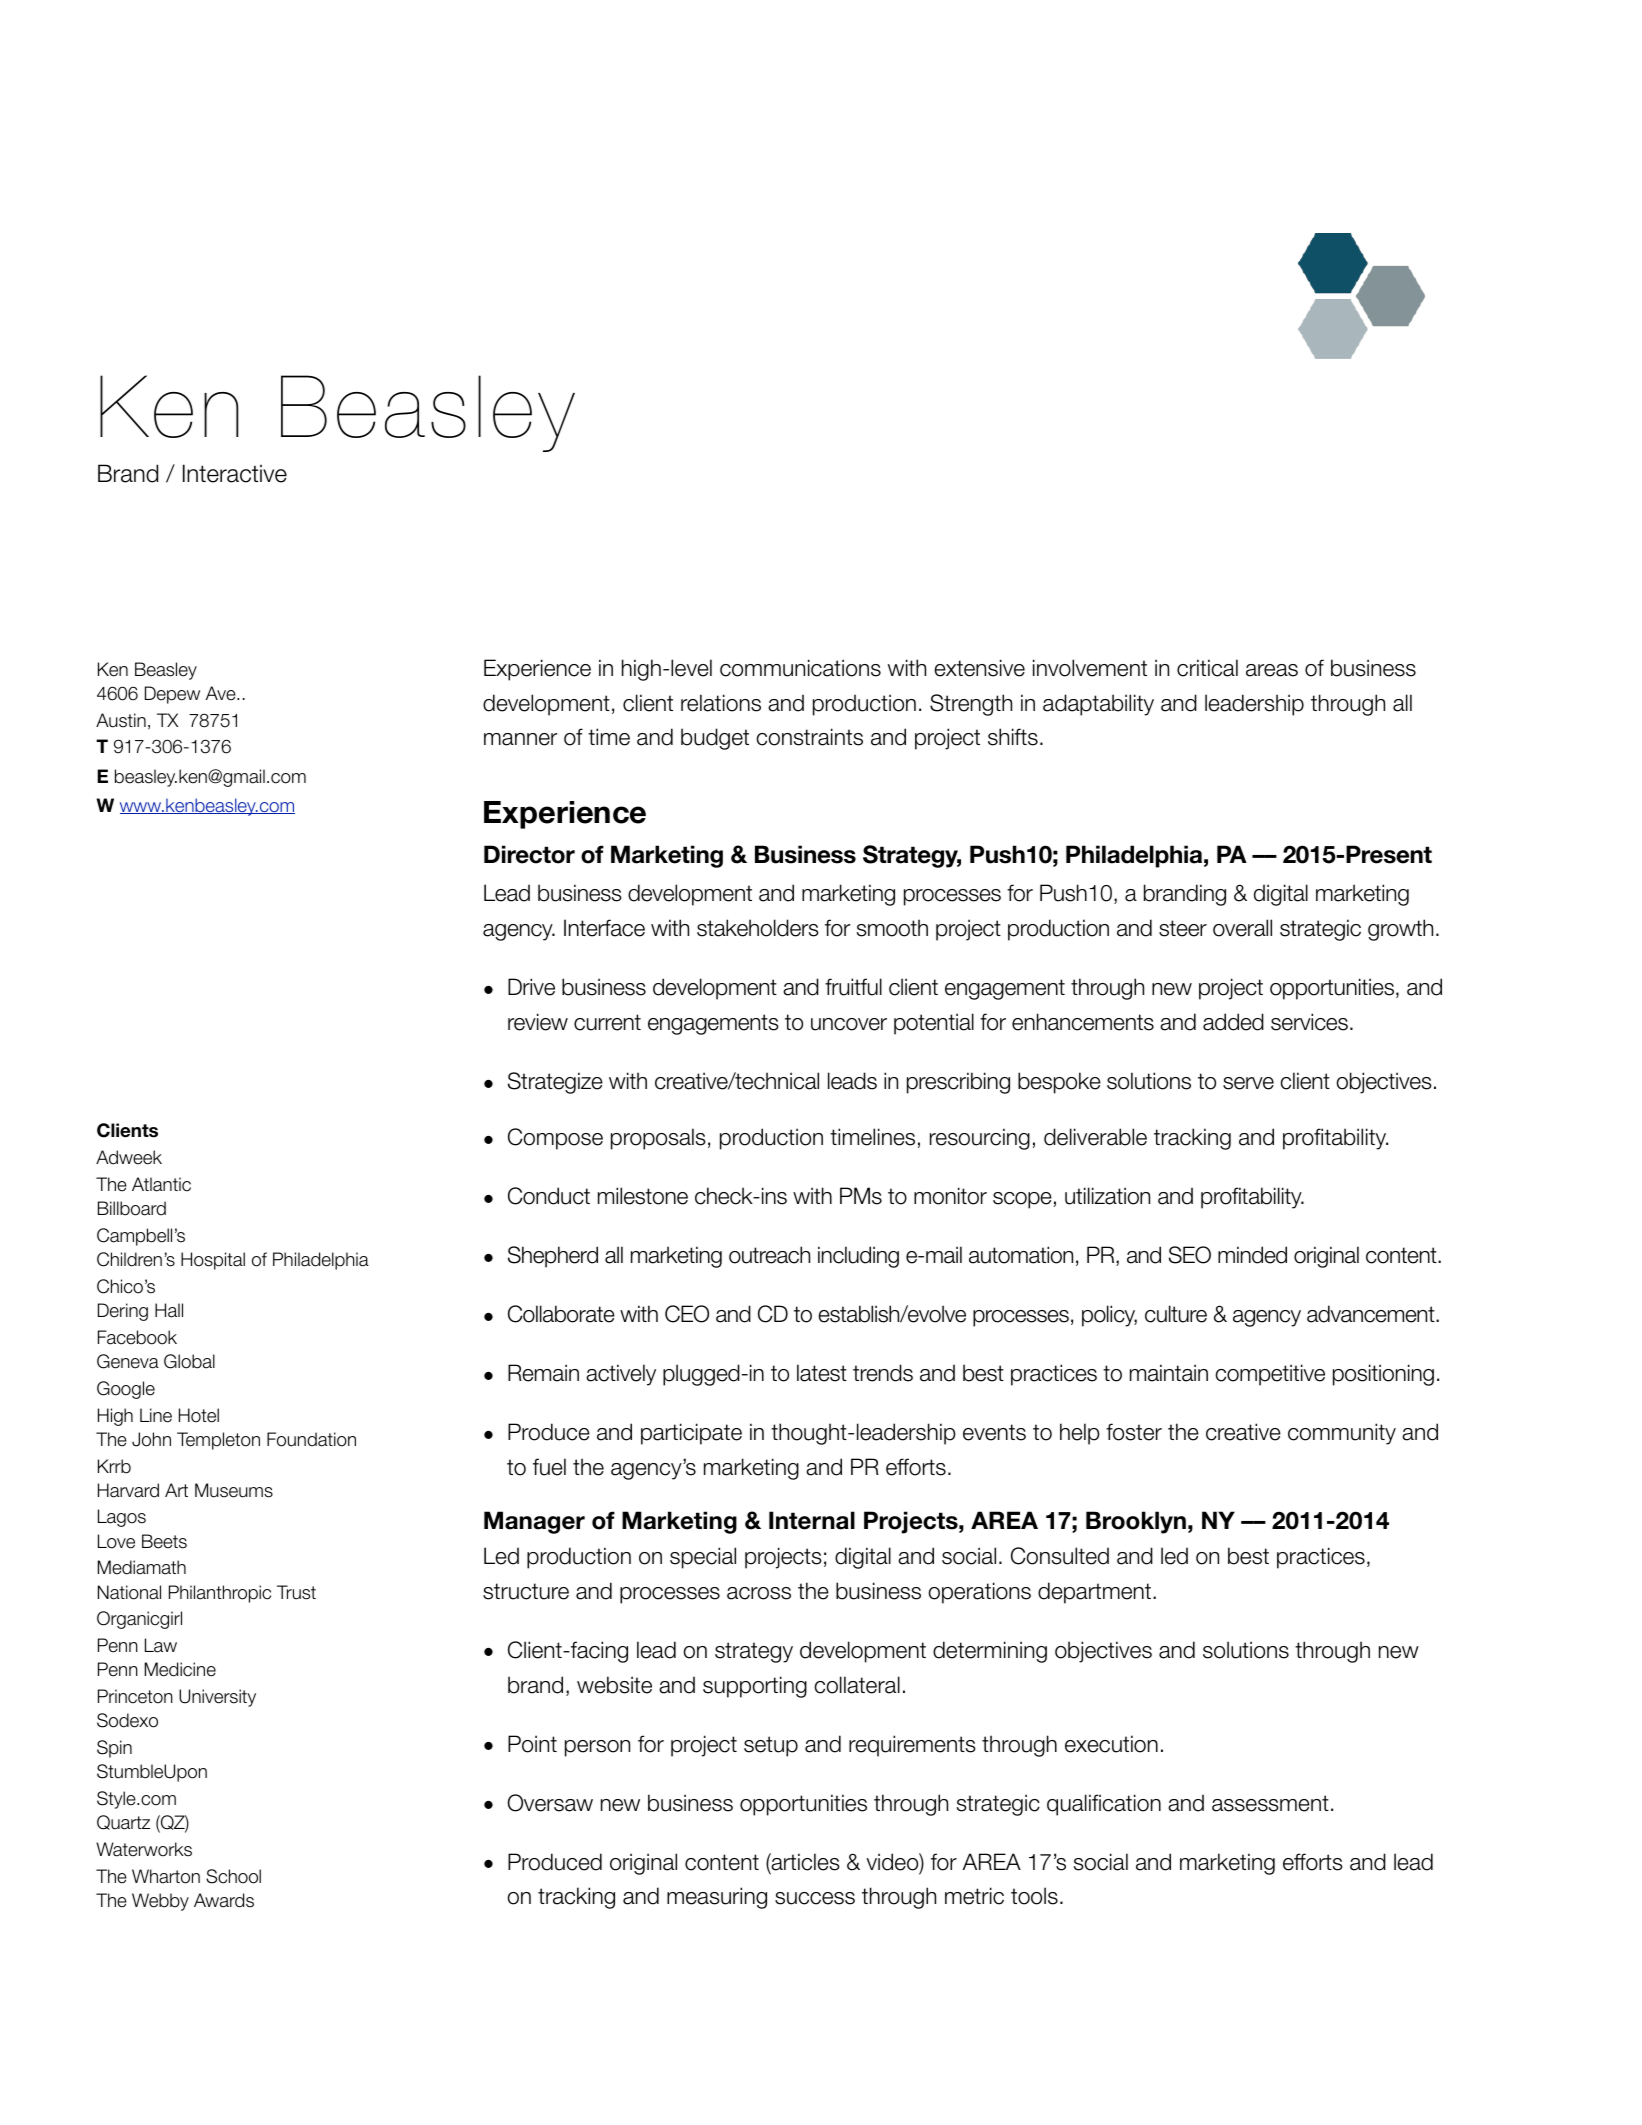 This document has width=1642, height=2125. What do you see at coordinates (234, 1490) in the document?
I see `Museums` at bounding box center [234, 1490].
